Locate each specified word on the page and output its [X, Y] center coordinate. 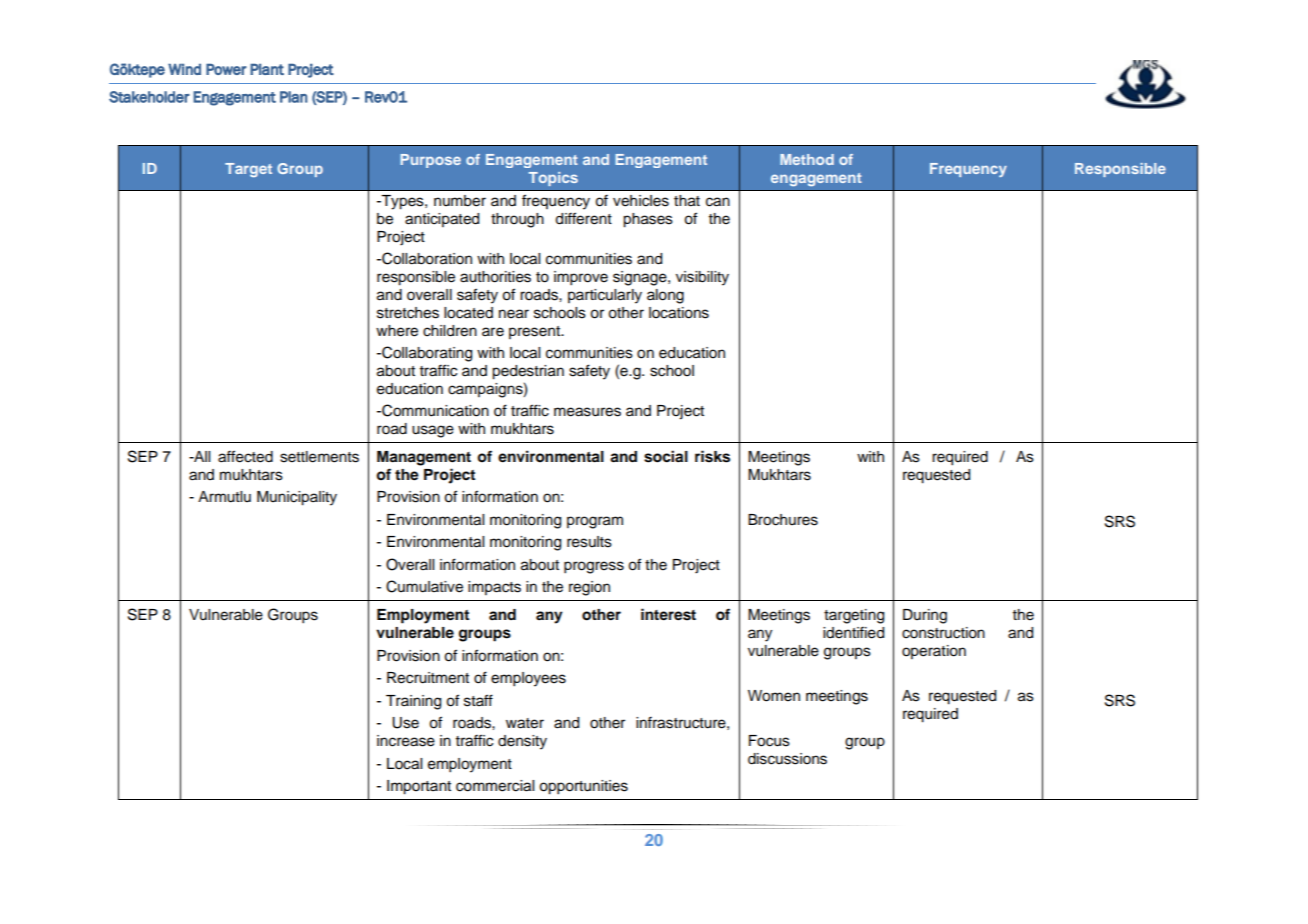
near [514, 314]
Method [807, 159]
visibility [702, 278]
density [522, 742]
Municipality [297, 498]
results [589, 542]
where [397, 331]
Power [226, 69]
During [925, 616]
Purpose [430, 161]
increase [406, 741]
